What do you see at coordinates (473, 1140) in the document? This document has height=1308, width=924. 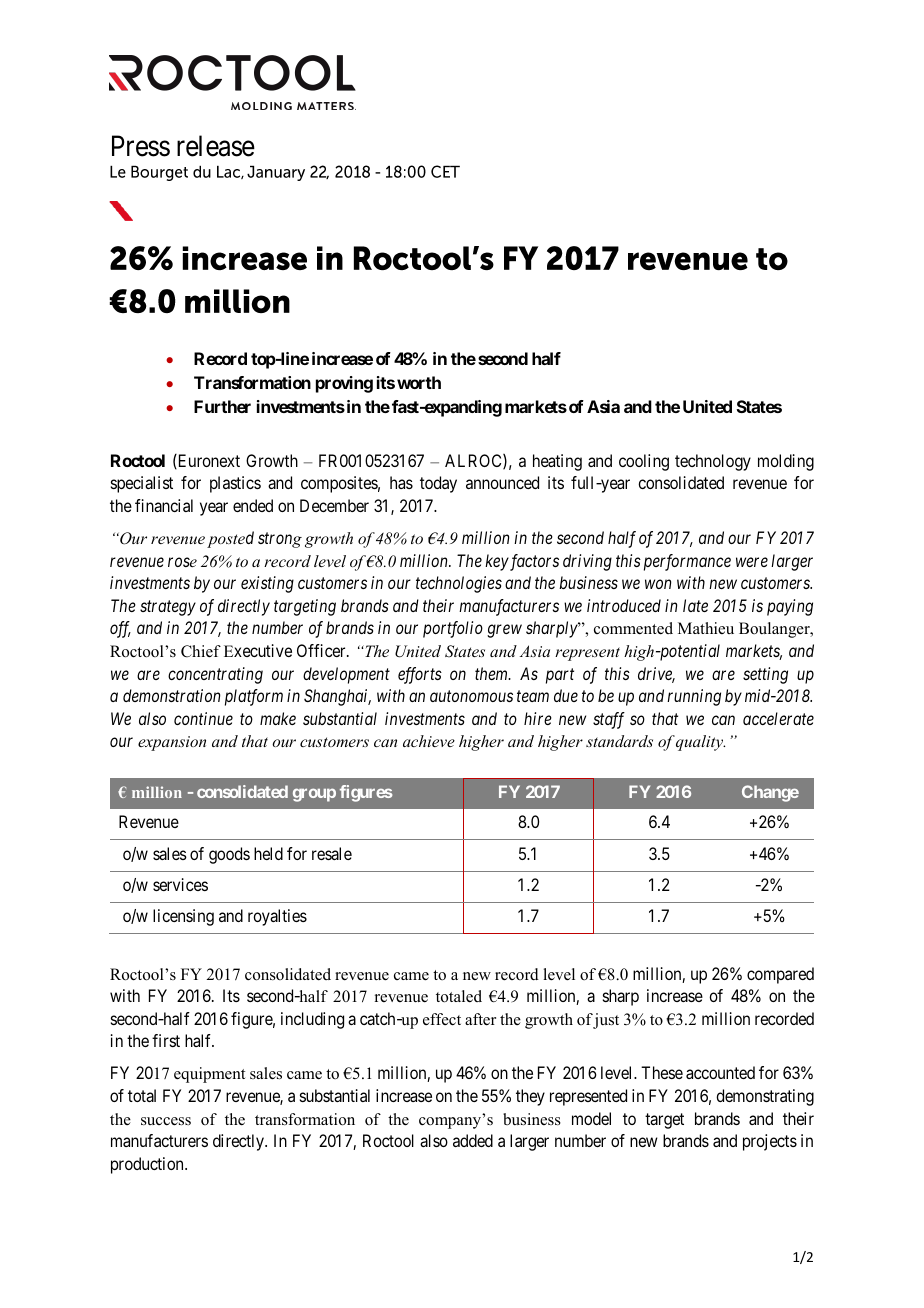 I see `added` at bounding box center [473, 1140].
